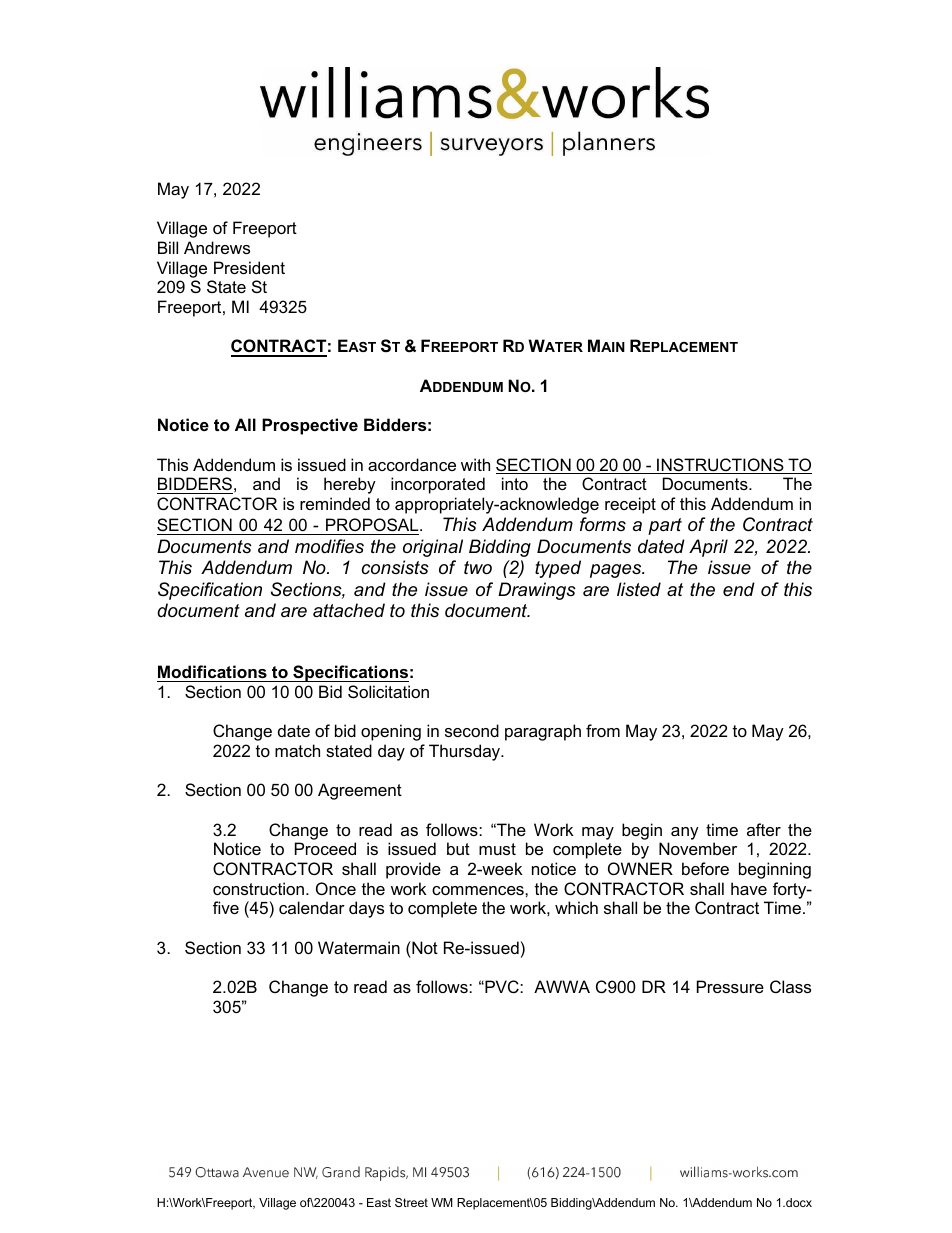  Describe the element at coordinates (720, 466) in the screenshot. I see `INSTRUCTIONS` at that location.
